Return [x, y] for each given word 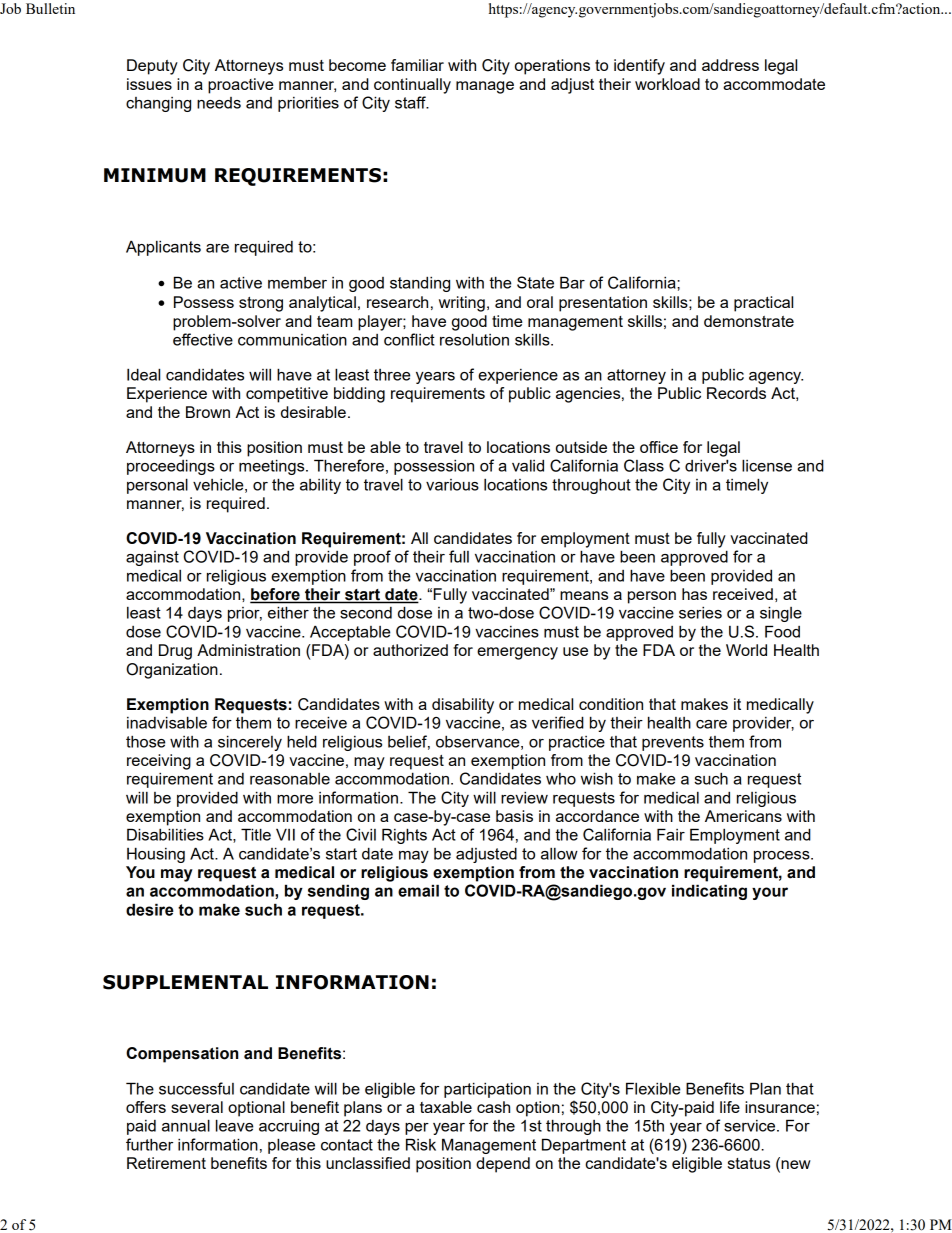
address [730, 65]
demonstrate [749, 321]
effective [203, 339]
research [397, 302]
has [694, 594]
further [149, 1144]
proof [372, 558]
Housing [156, 855]
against [152, 558]
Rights [404, 836]
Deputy [152, 67]
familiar [417, 65]
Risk [421, 1144]
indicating [709, 892]
